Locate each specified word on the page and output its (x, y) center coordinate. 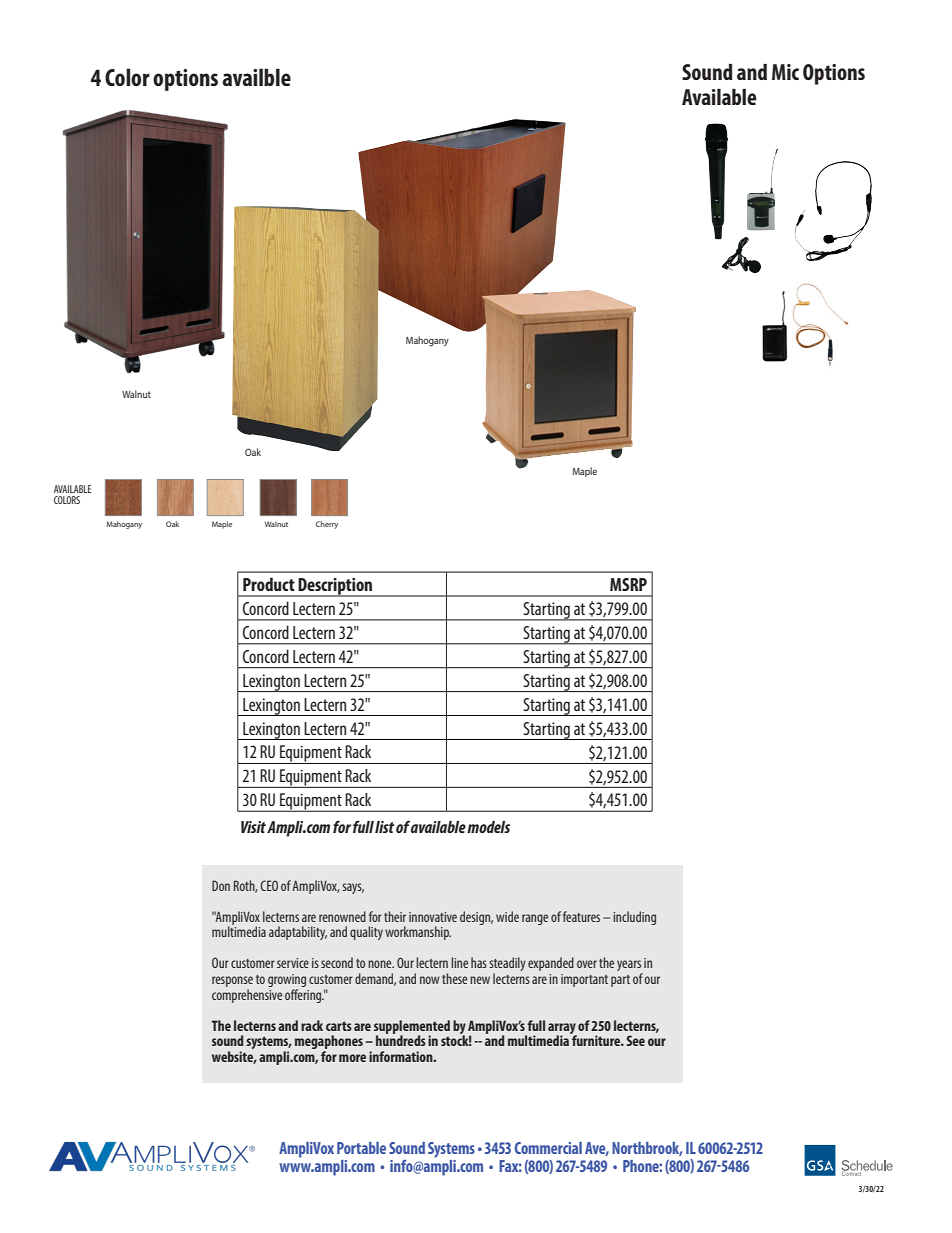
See (635, 1040)
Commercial (548, 1148)
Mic (785, 72)
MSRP (628, 584)
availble (256, 77)
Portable (361, 1148)
